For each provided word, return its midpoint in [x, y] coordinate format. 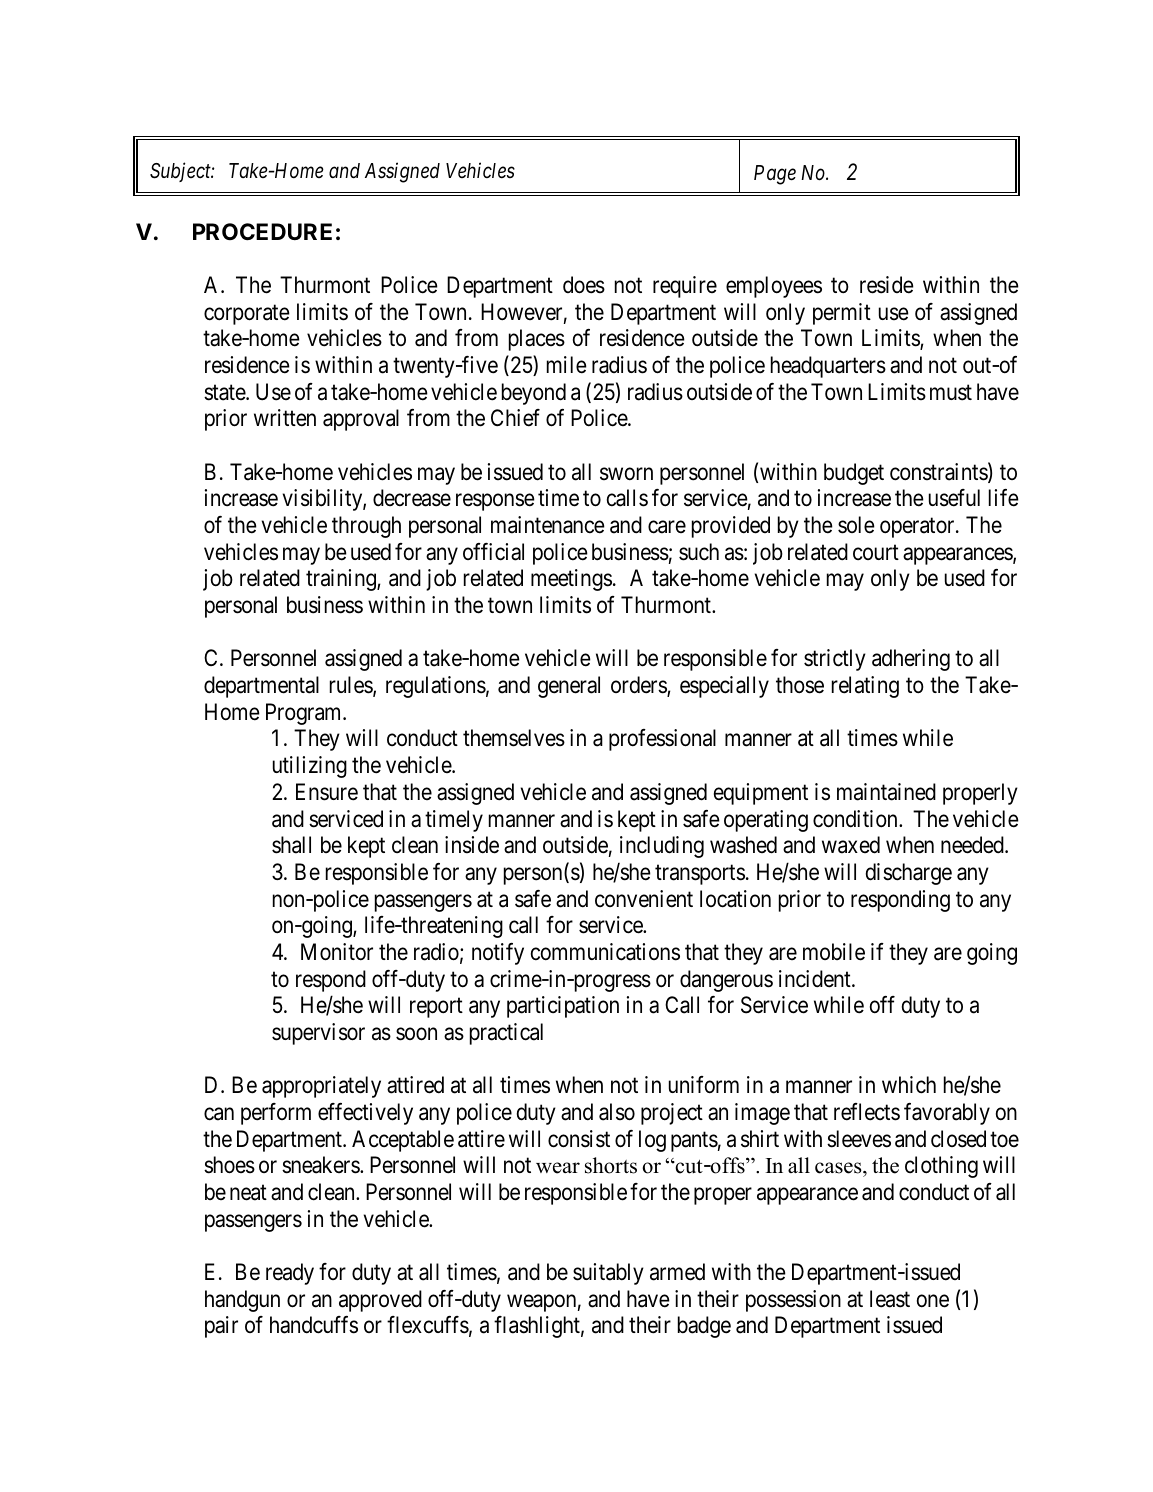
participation [563, 1007]
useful [954, 498]
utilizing [310, 767]
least [890, 1299]
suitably [608, 1274]
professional [662, 740]
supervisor [318, 1034]
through [366, 527]
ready [290, 1274]
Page [775, 175]
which [909, 1085]
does [584, 285]
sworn [626, 474]
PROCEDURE [262, 231]
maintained [886, 792]
